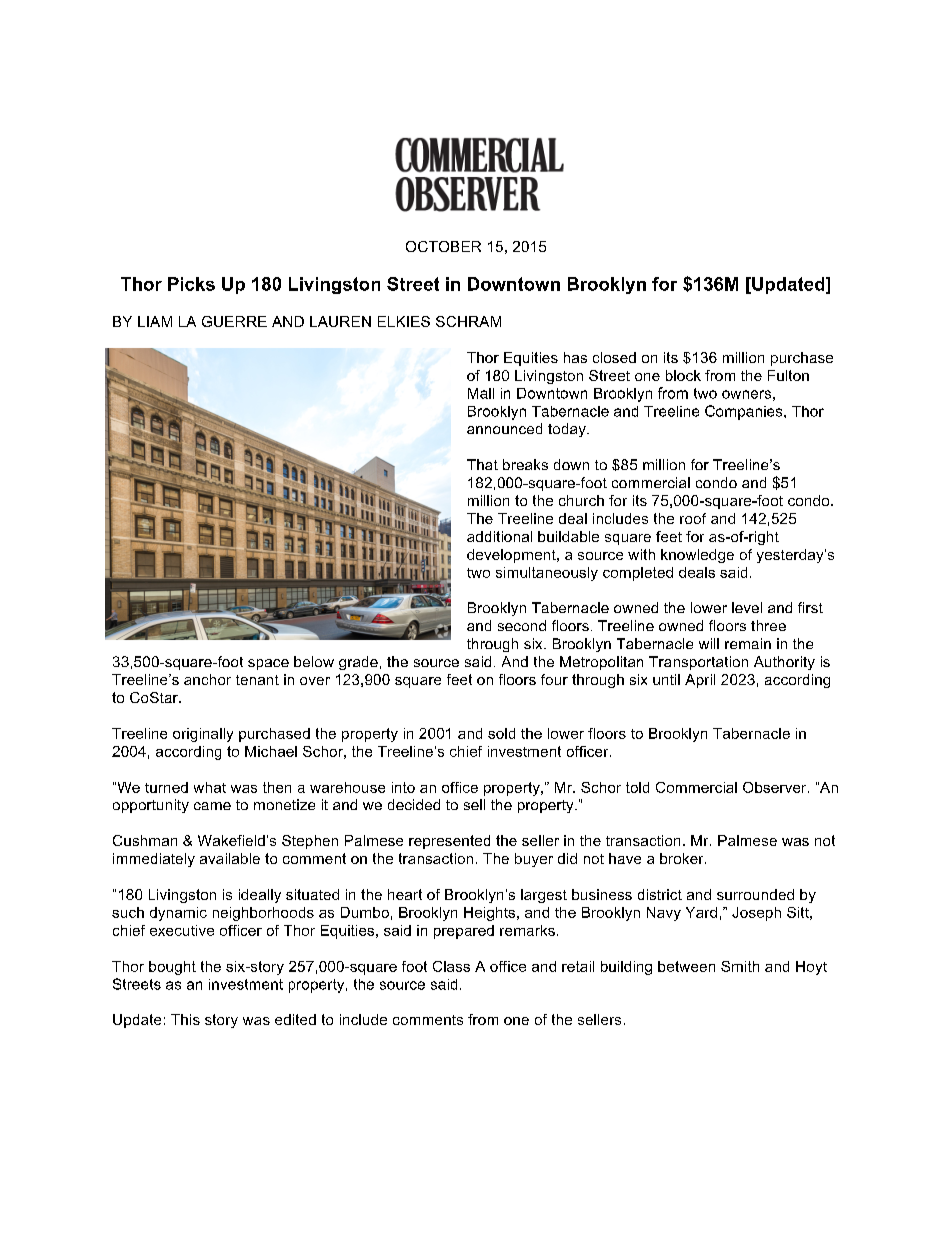 This screenshot has height=1233, width=952. What do you see at coordinates (191, 284) in the screenshot?
I see `Picks` at bounding box center [191, 284].
